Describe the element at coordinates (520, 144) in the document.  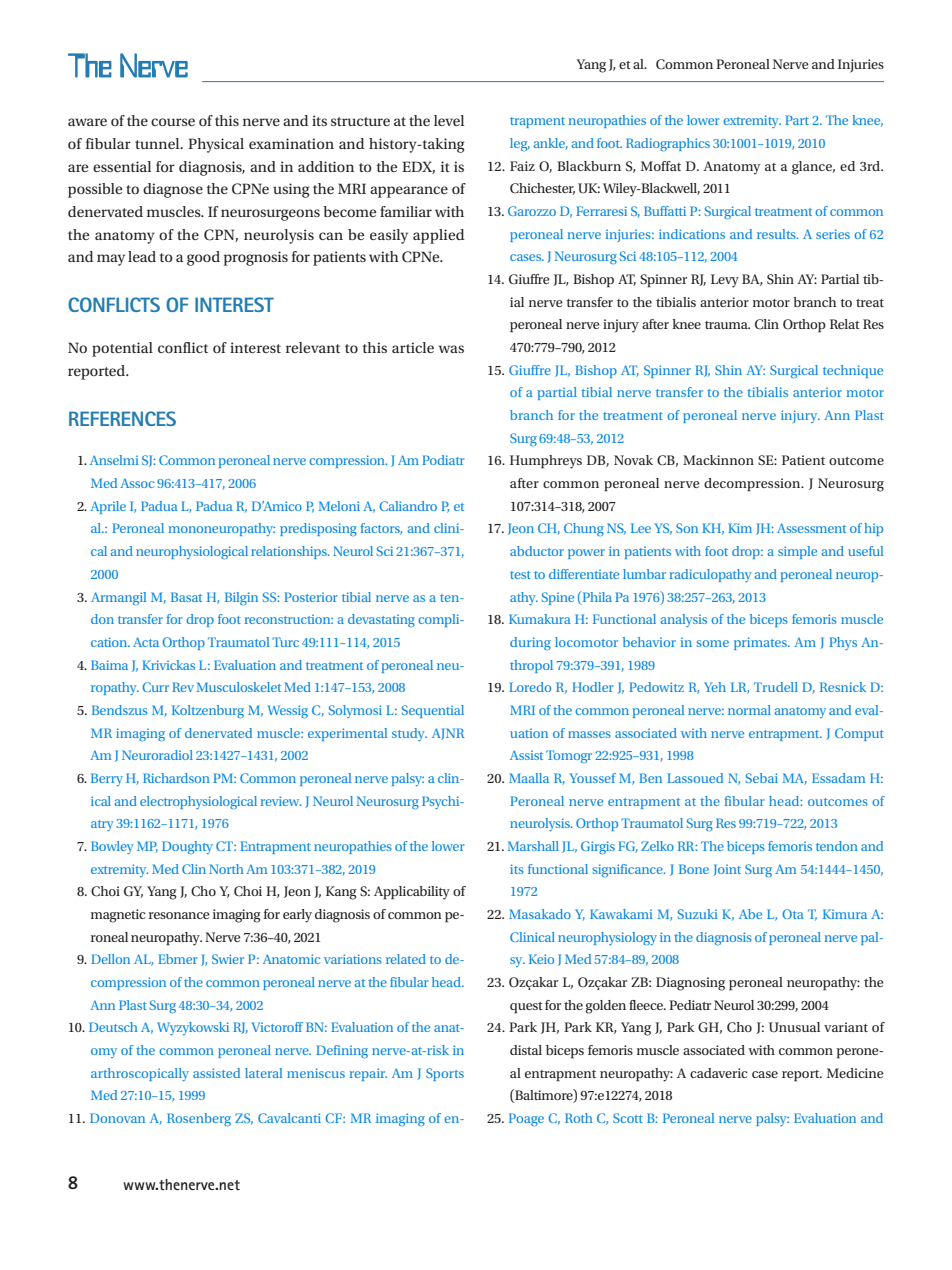
I see `leg` at that location.
